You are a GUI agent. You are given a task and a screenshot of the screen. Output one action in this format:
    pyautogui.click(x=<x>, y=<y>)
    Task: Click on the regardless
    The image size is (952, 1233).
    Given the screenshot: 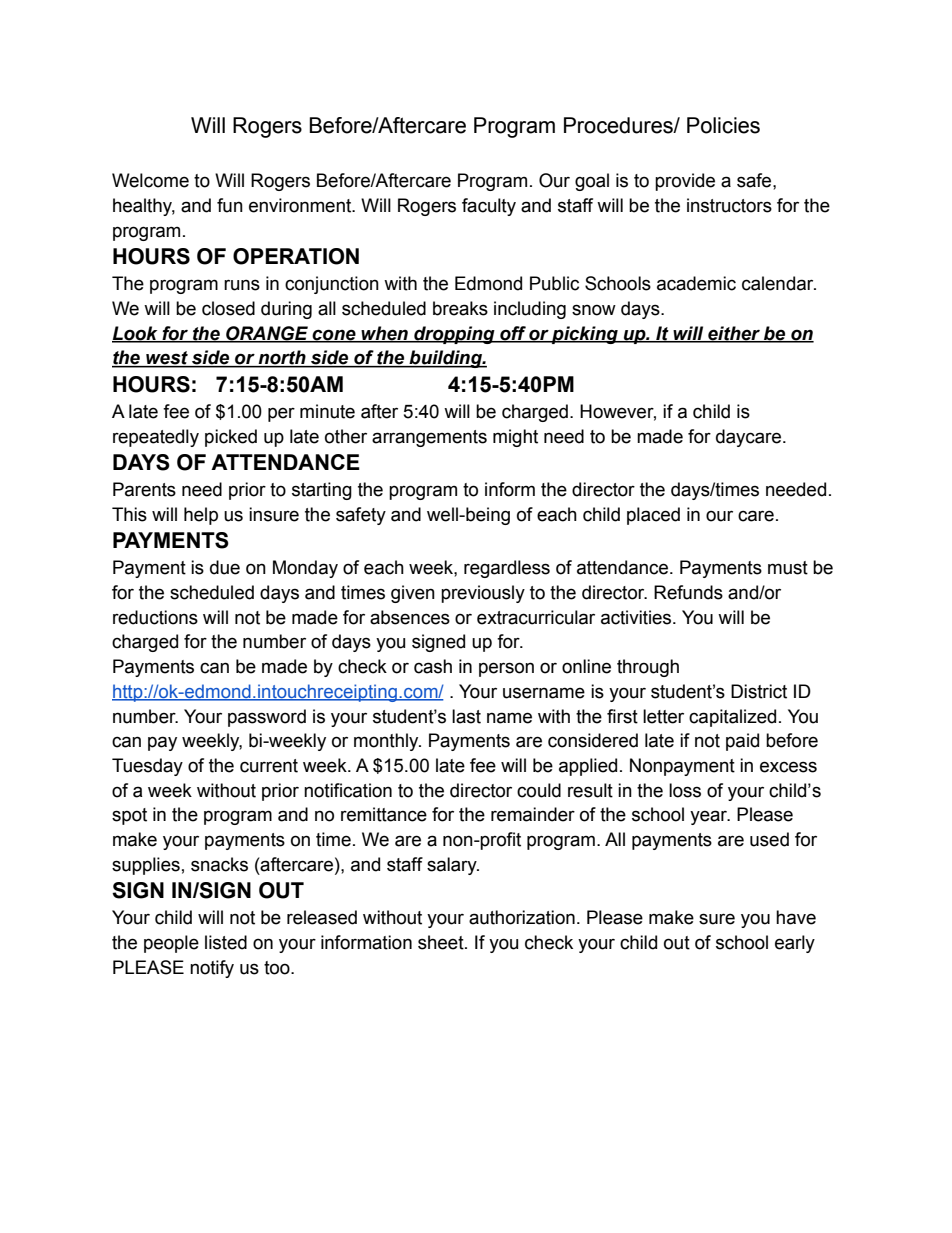 What is the action you would take?
    pyautogui.click(x=507, y=569)
